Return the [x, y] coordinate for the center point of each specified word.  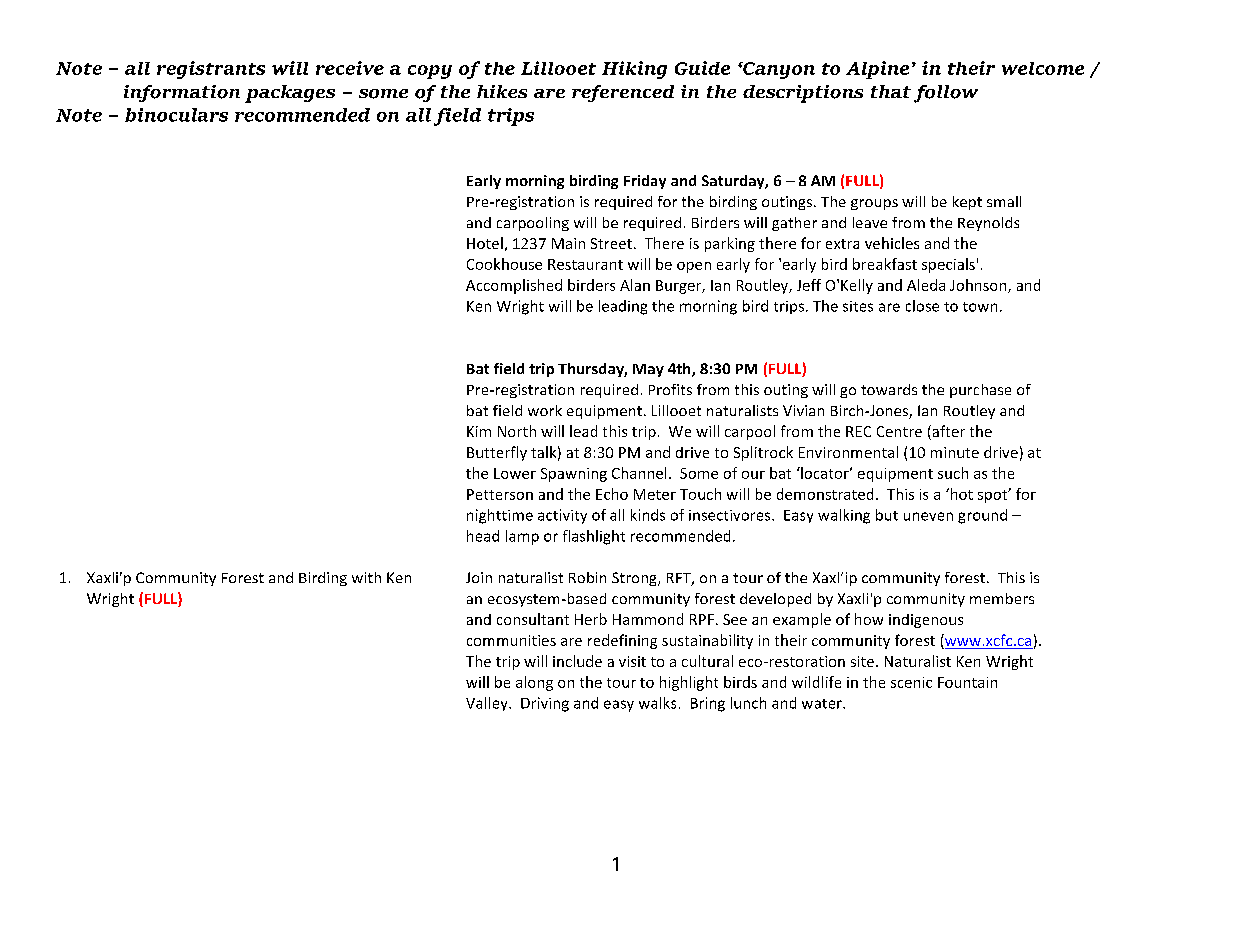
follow [946, 94]
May [648, 370]
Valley [488, 704]
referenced [623, 93]
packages [290, 94]
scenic [911, 682]
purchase [980, 391]
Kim [479, 431]
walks [657, 703]
